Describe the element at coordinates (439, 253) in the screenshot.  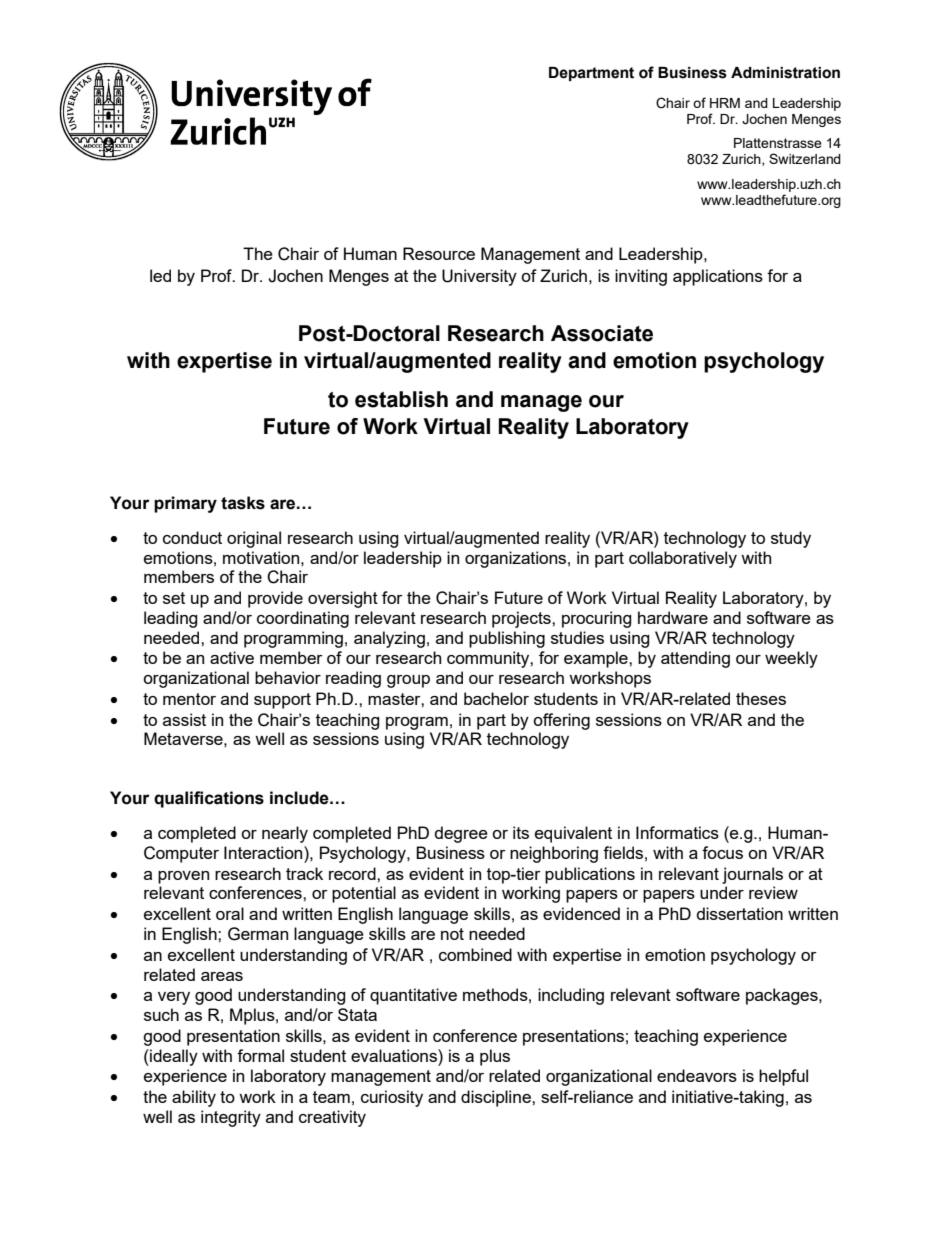
I see `Resource` at that location.
